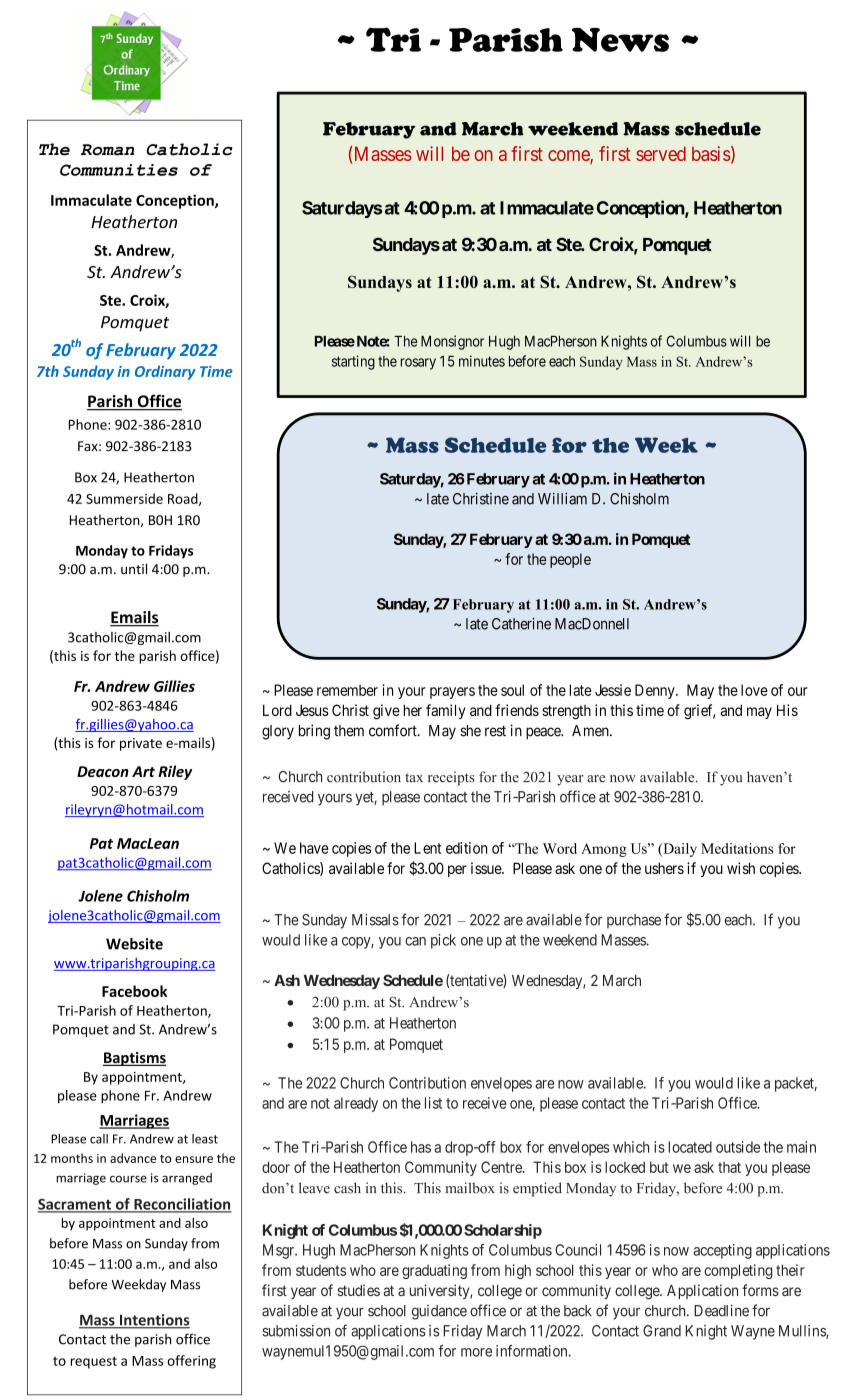  What do you see at coordinates (570, 560) in the page?
I see `people` at bounding box center [570, 560].
